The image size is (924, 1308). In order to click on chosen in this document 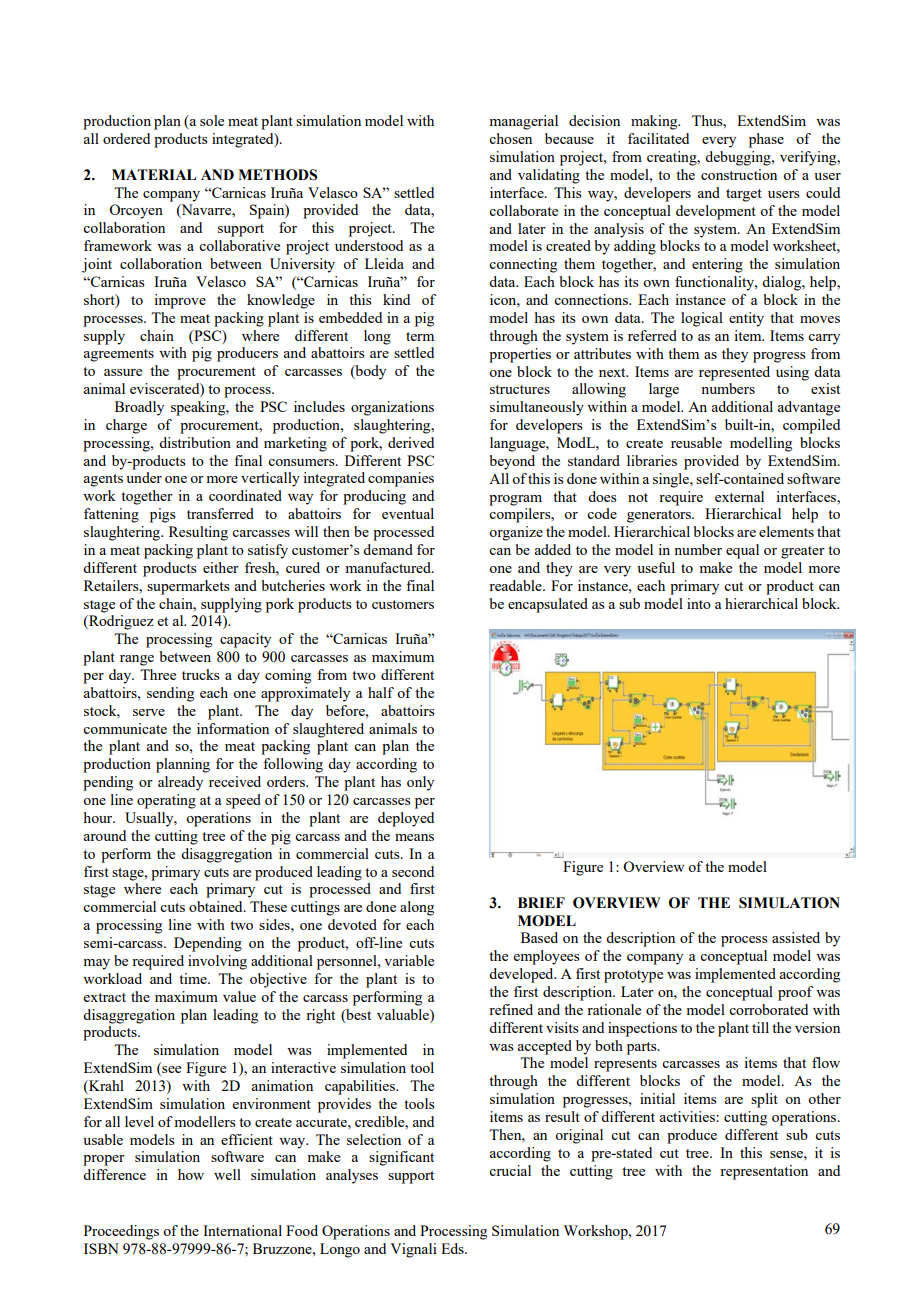, I will do `click(510, 138)`.
